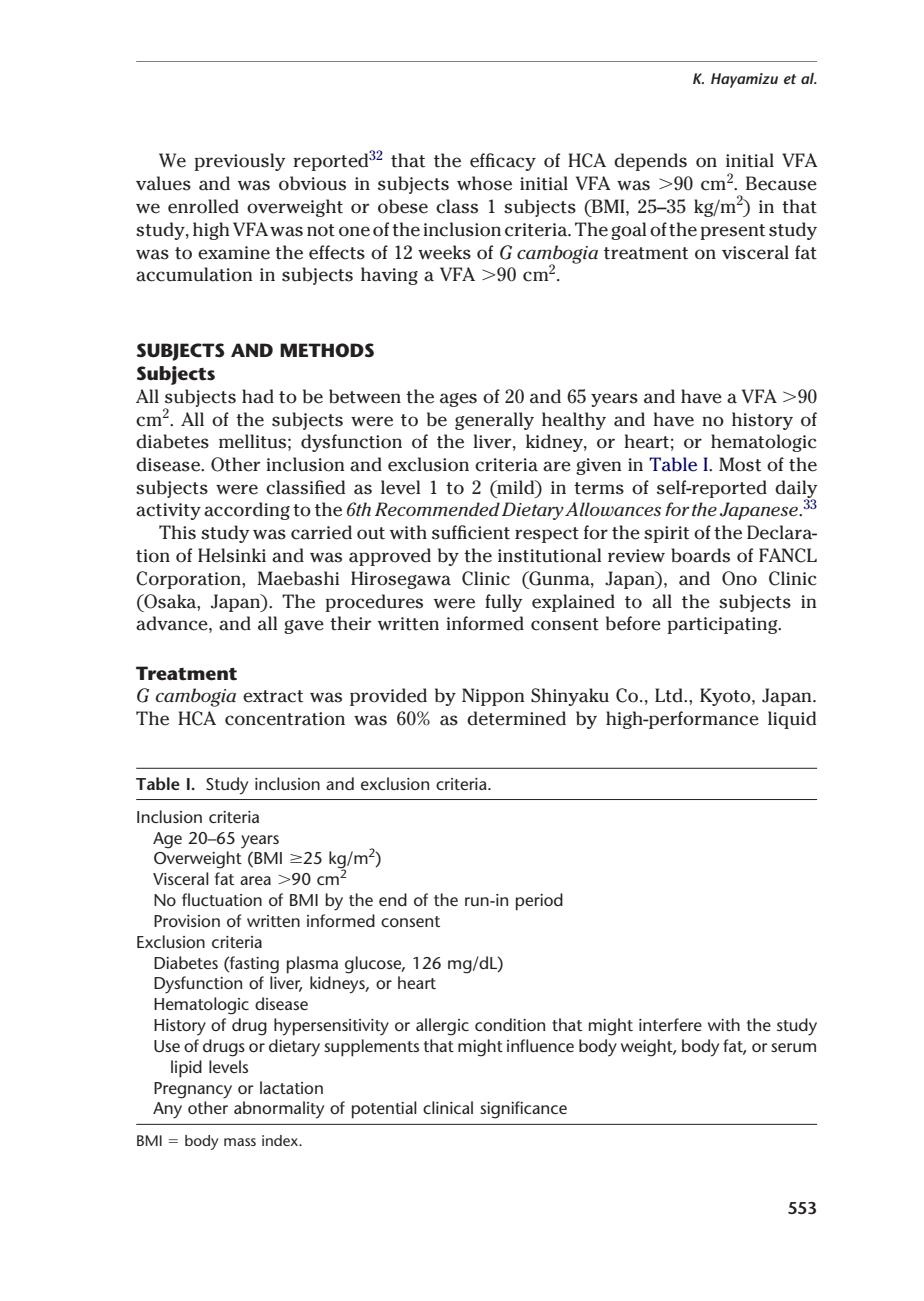  Describe the element at coordinates (279, 1110) in the screenshot. I see `abnormality` at that location.
